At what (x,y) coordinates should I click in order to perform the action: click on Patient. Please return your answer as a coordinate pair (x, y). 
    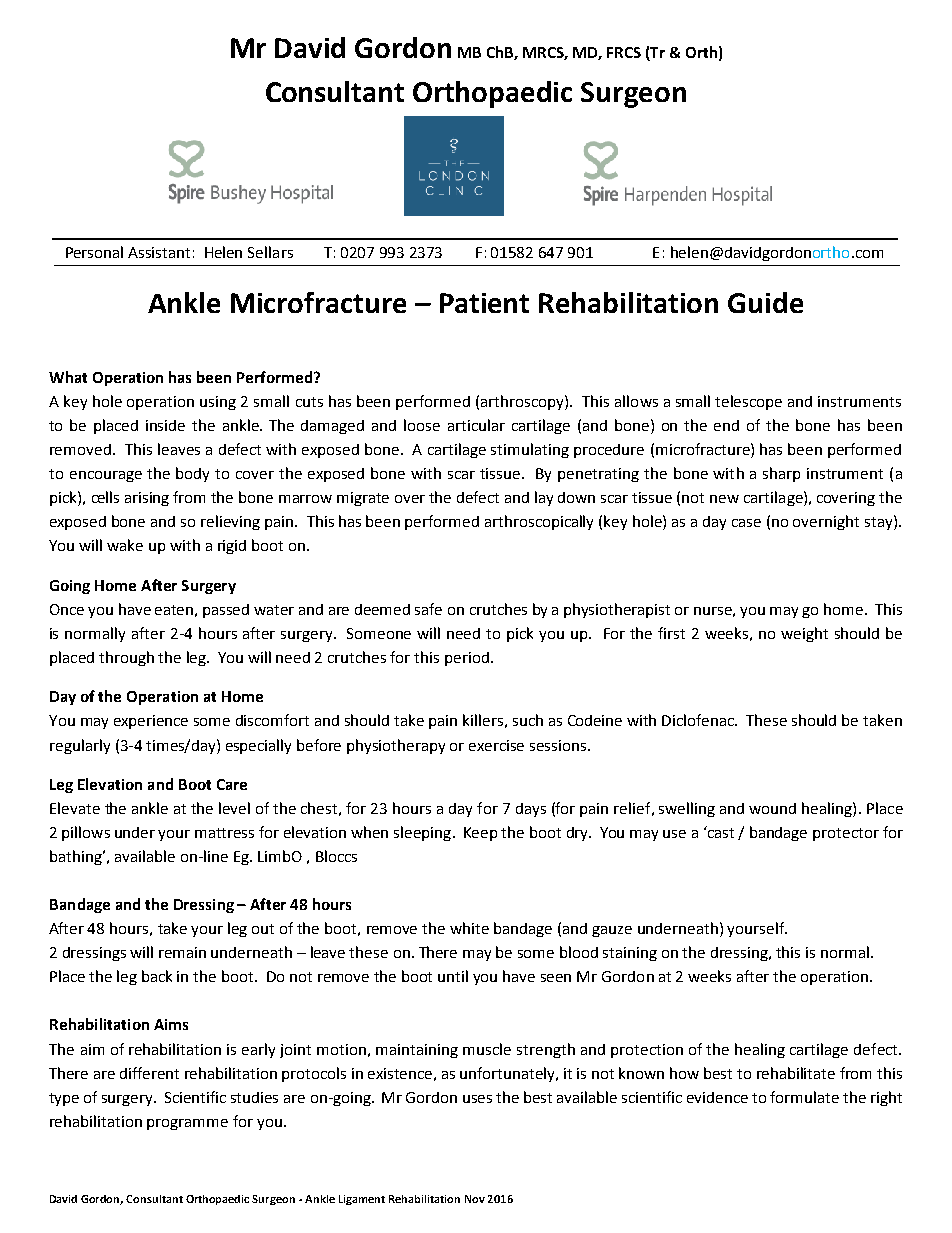
    Looking at the image, I should click on (484, 303).
